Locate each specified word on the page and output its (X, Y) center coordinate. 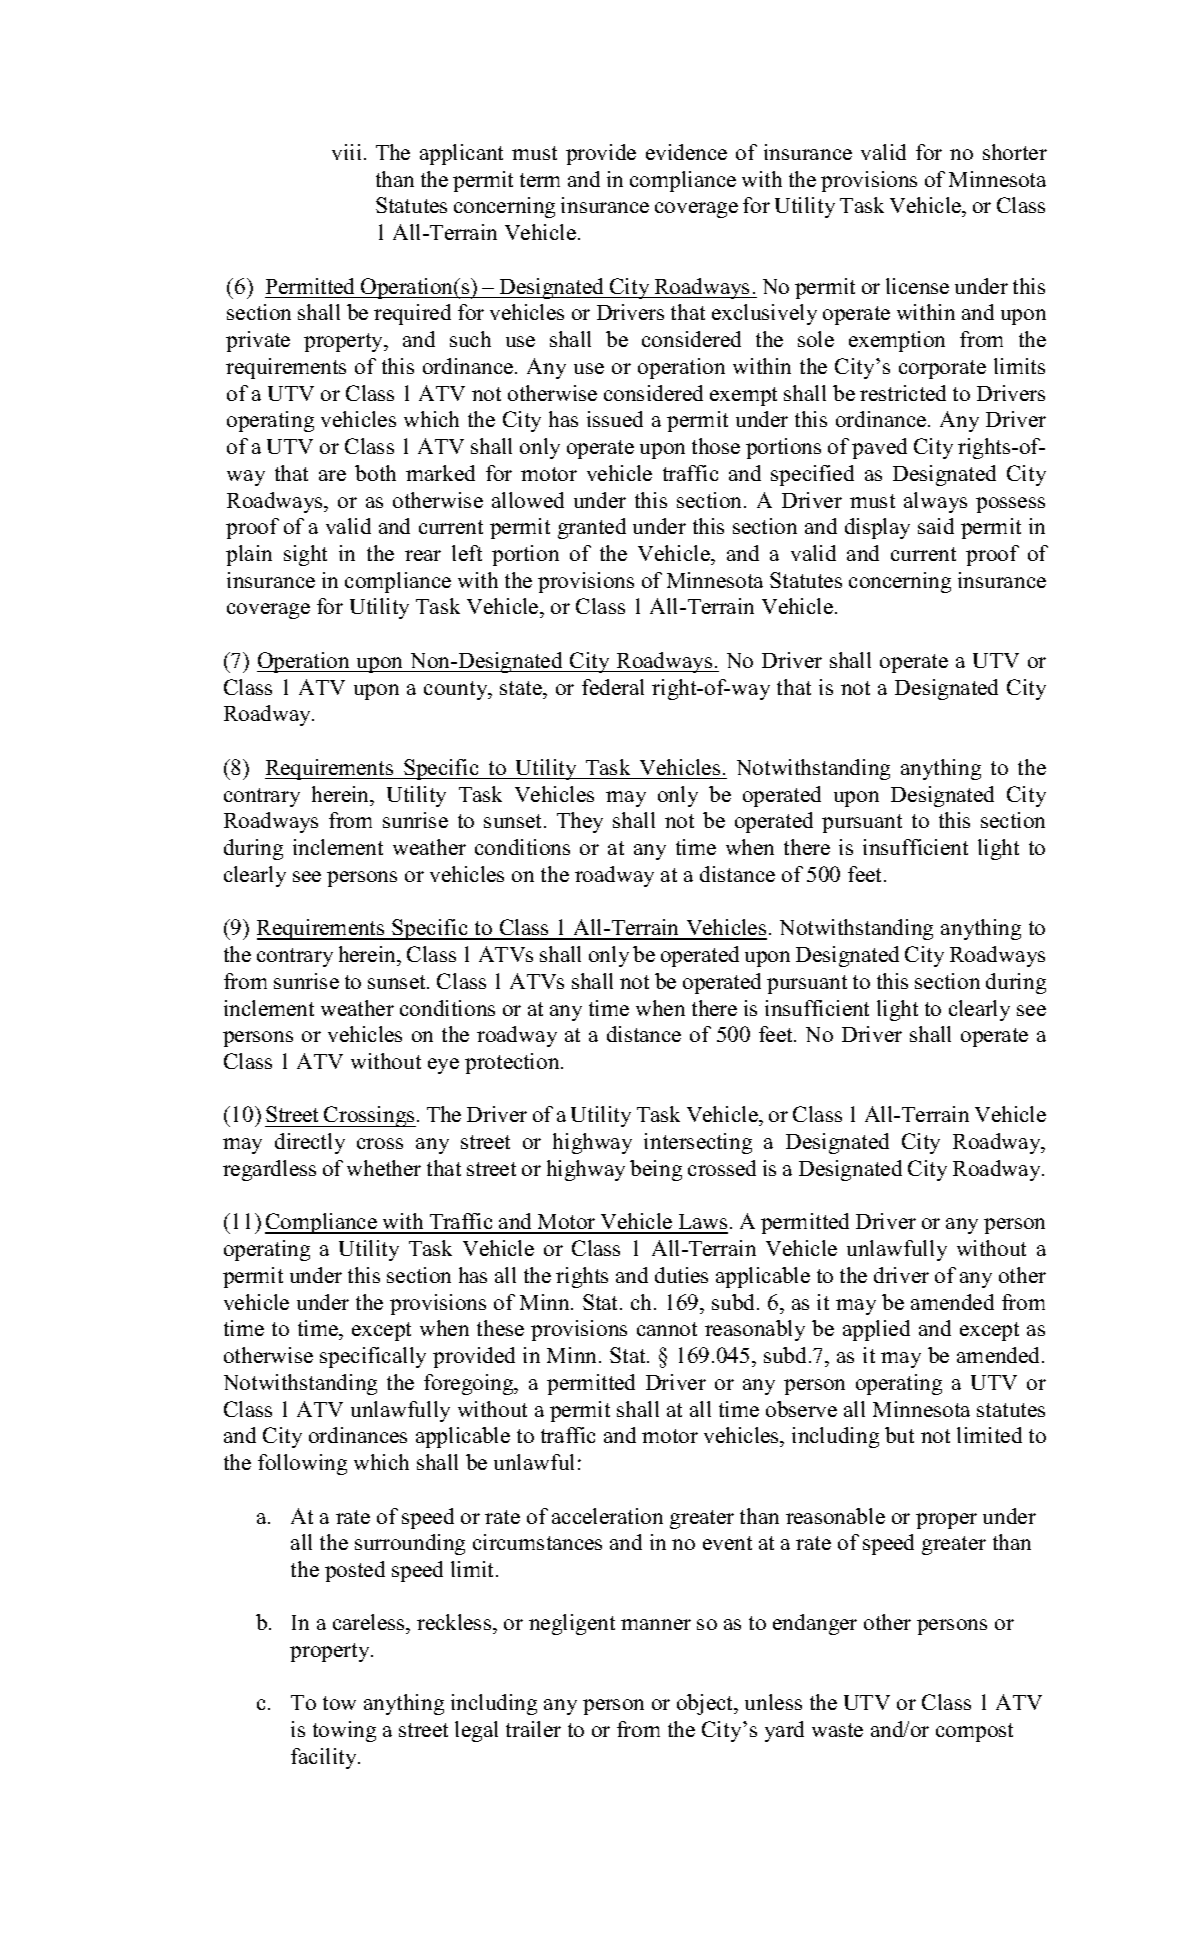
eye (443, 1066)
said (936, 526)
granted (592, 528)
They (580, 822)
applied (876, 1330)
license (917, 286)
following (302, 1464)
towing (344, 1731)
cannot (667, 1329)
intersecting (698, 1143)
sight (305, 555)
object (706, 1704)
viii (346, 152)
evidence (686, 152)
